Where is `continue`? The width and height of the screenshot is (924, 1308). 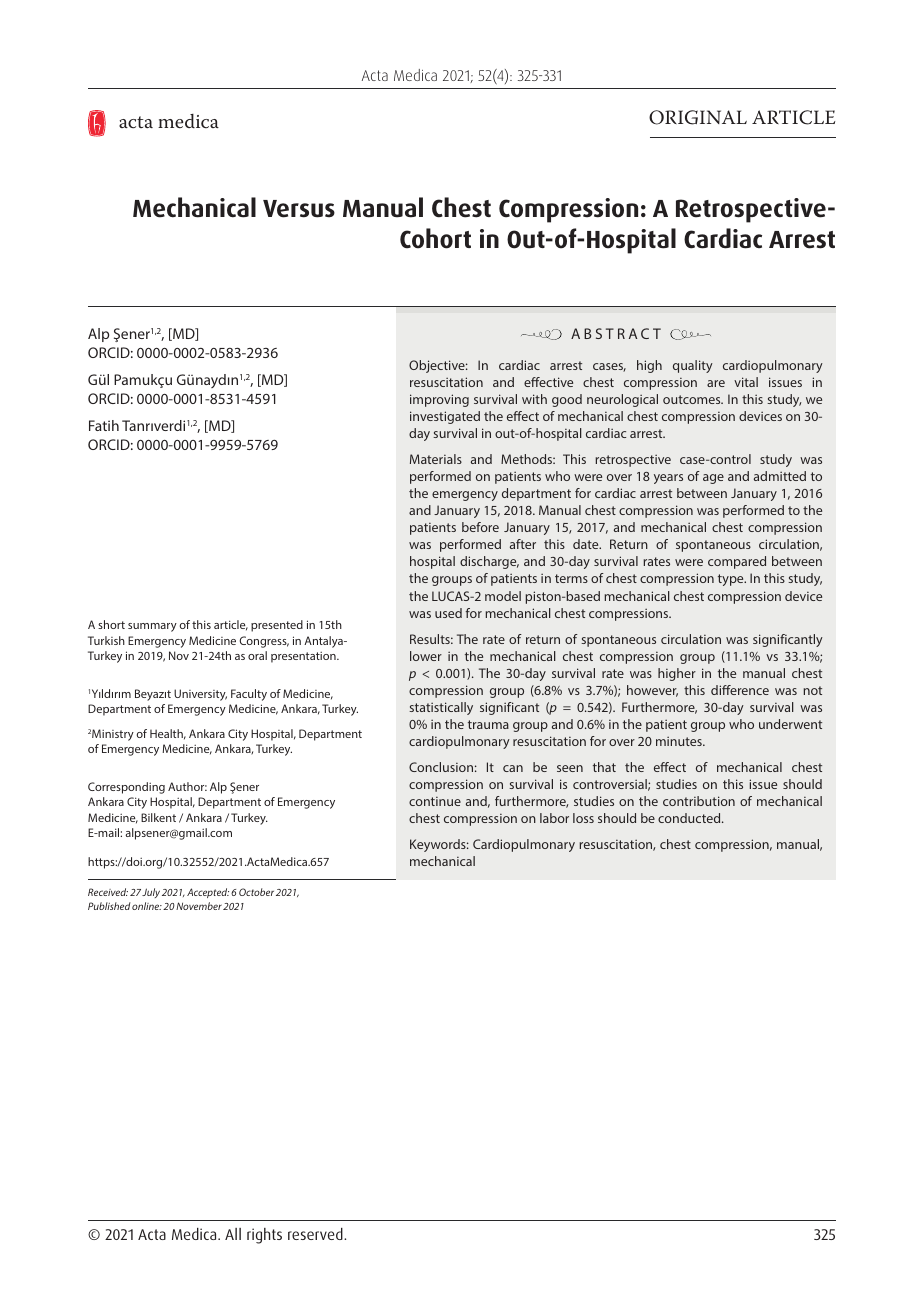
continue is located at coordinates (435, 801).
